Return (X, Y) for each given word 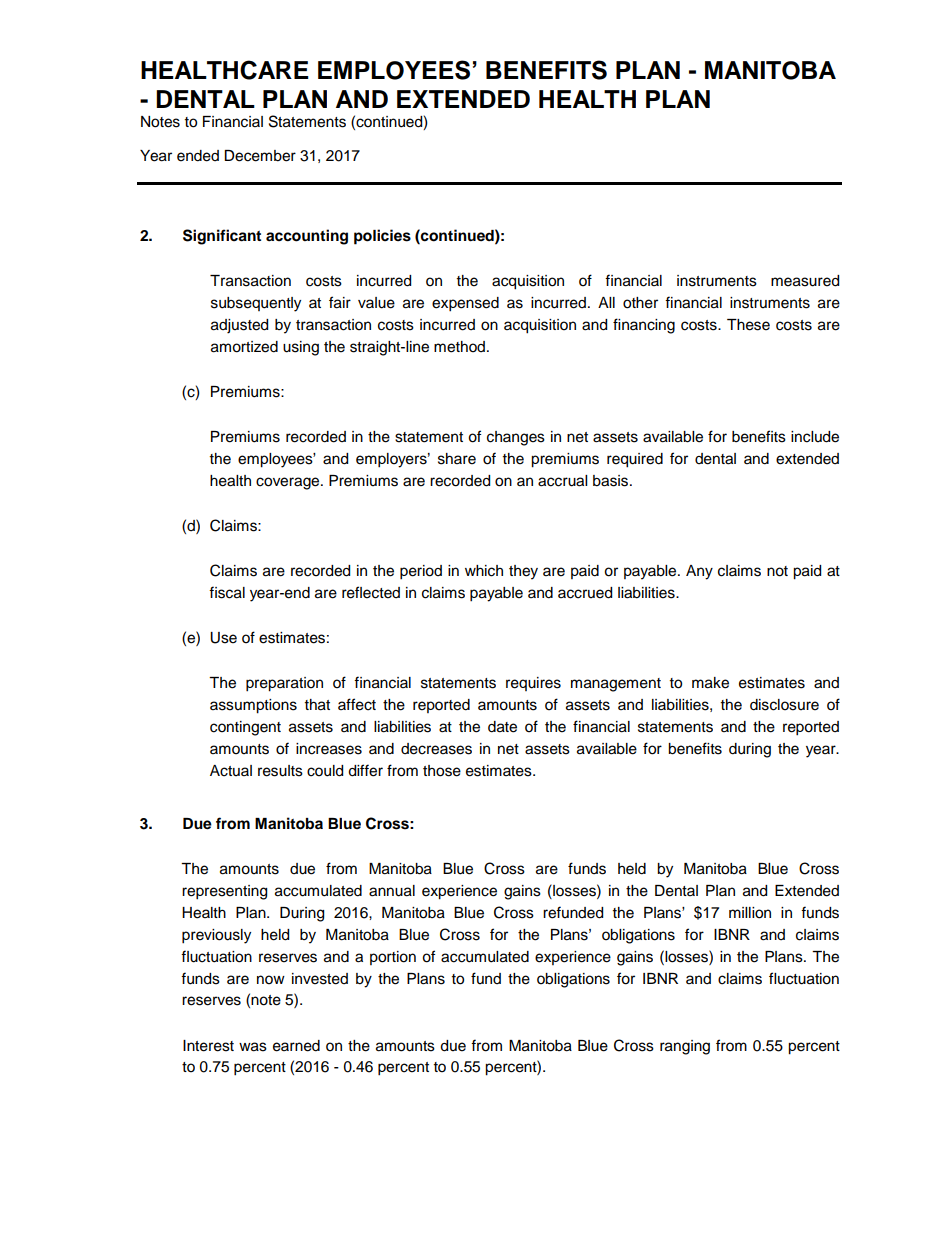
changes (516, 438)
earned (296, 1046)
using (301, 348)
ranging (685, 1047)
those (442, 771)
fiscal (227, 592)
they (523, 572)
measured (805, 281)
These (748, 325)
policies (382, 237)
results (280, 771)
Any (699, 572)
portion (393, 958)
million (750, 913)
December (260, 156)
